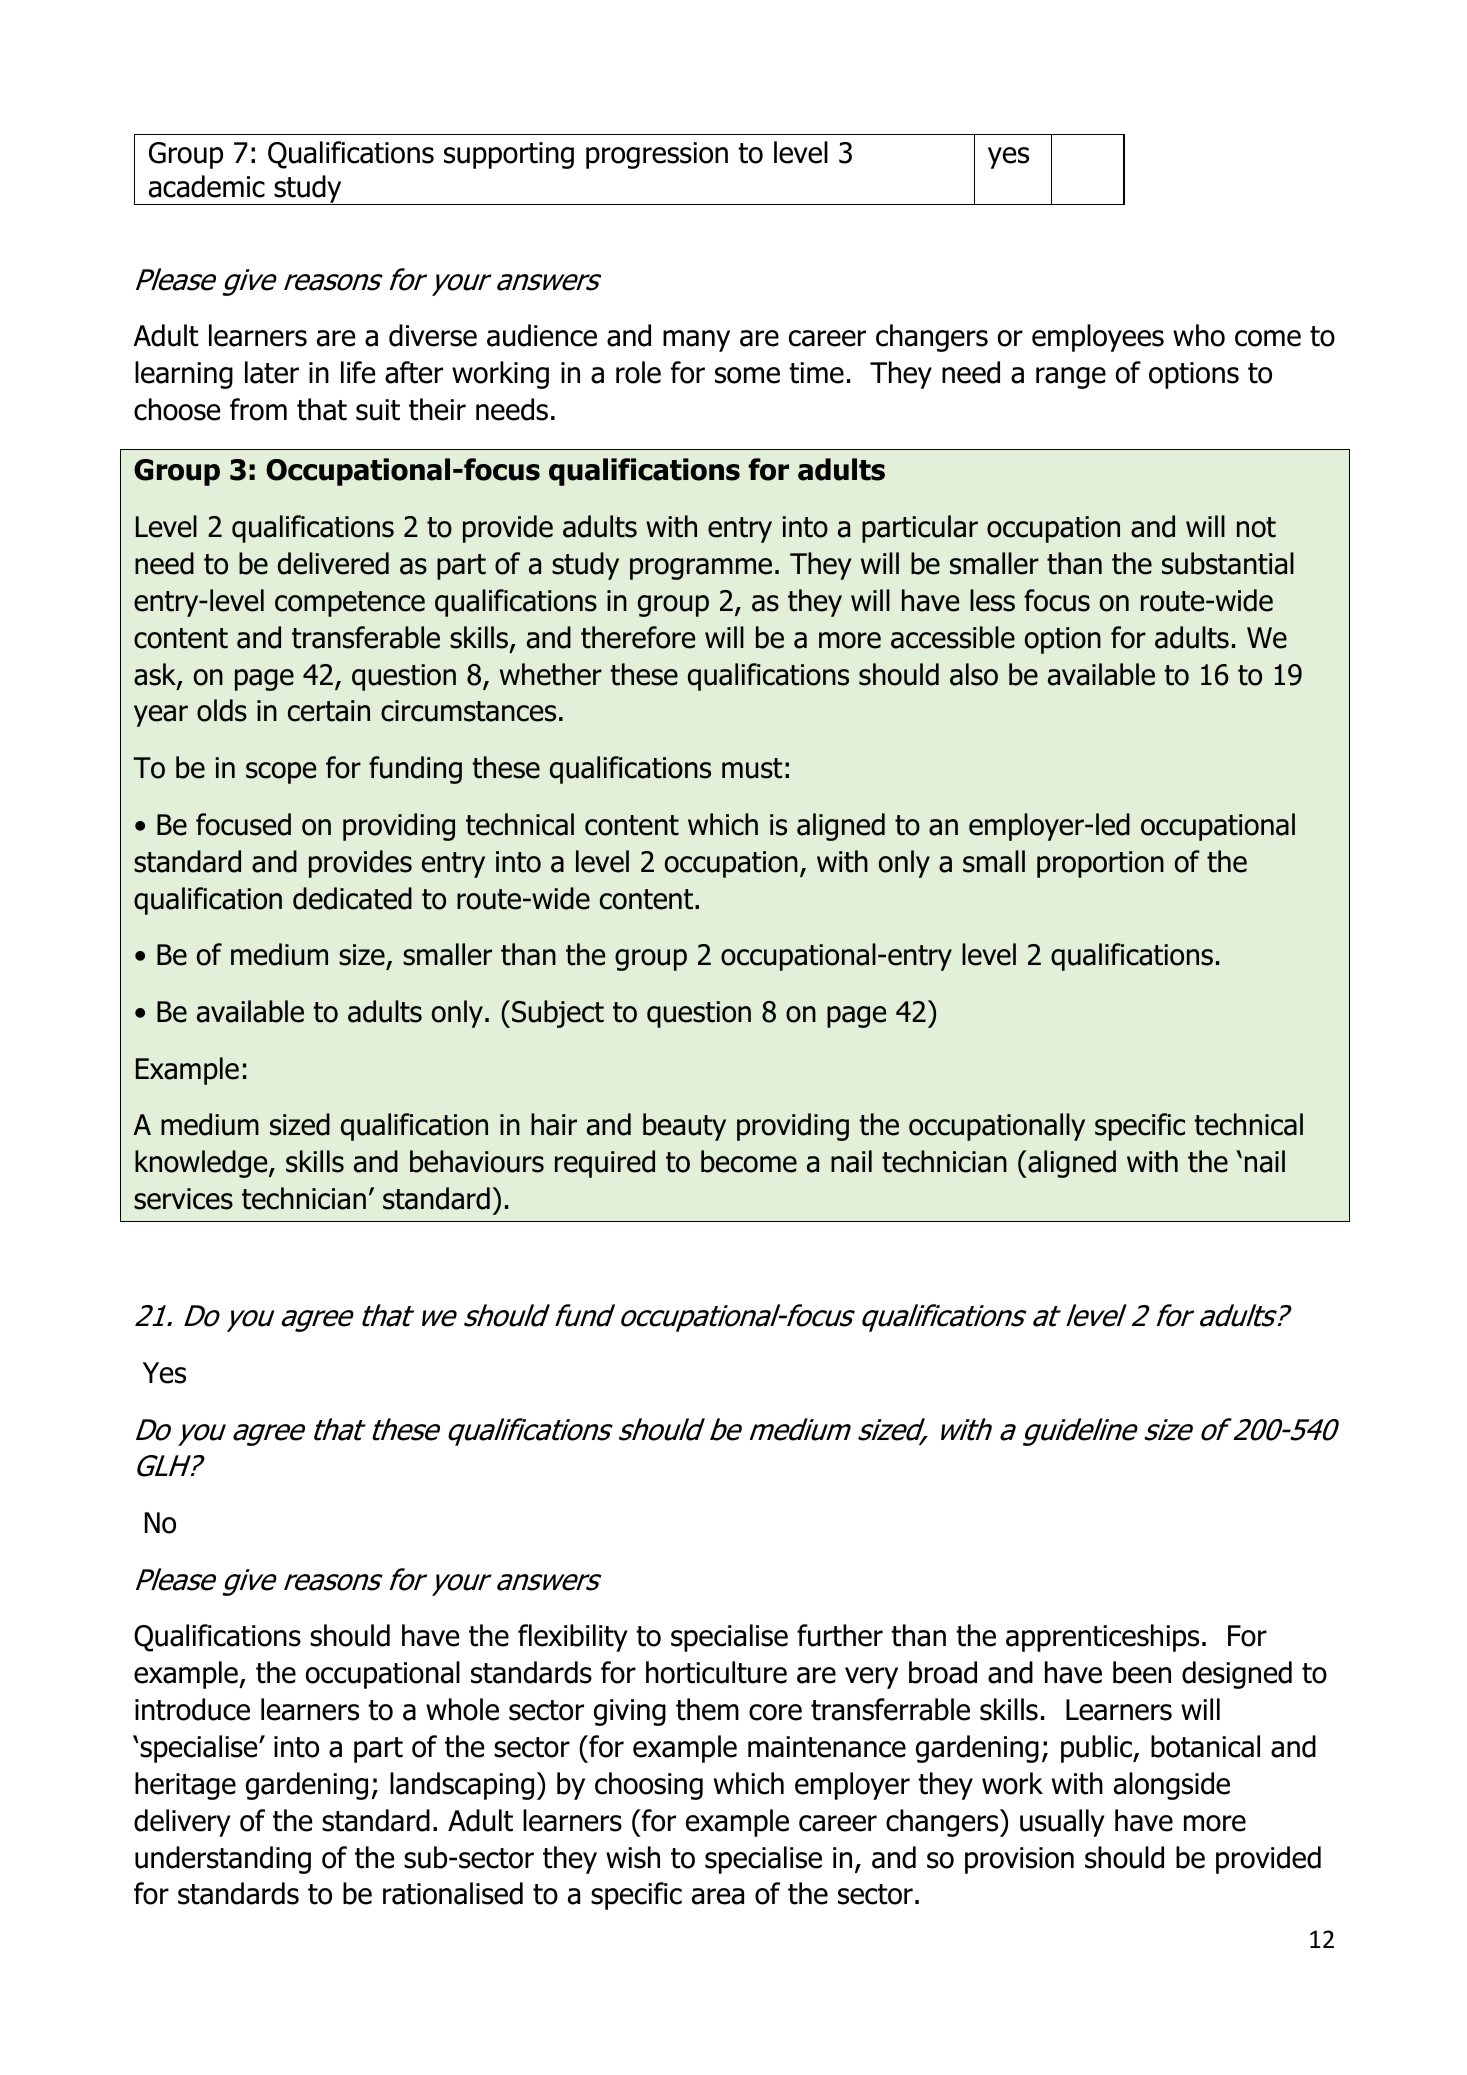 The width and height of the screenshot is (1467, 2075). Describe the element at coordinates (657, 155) in the screenshot. I see `progression` at that location.
